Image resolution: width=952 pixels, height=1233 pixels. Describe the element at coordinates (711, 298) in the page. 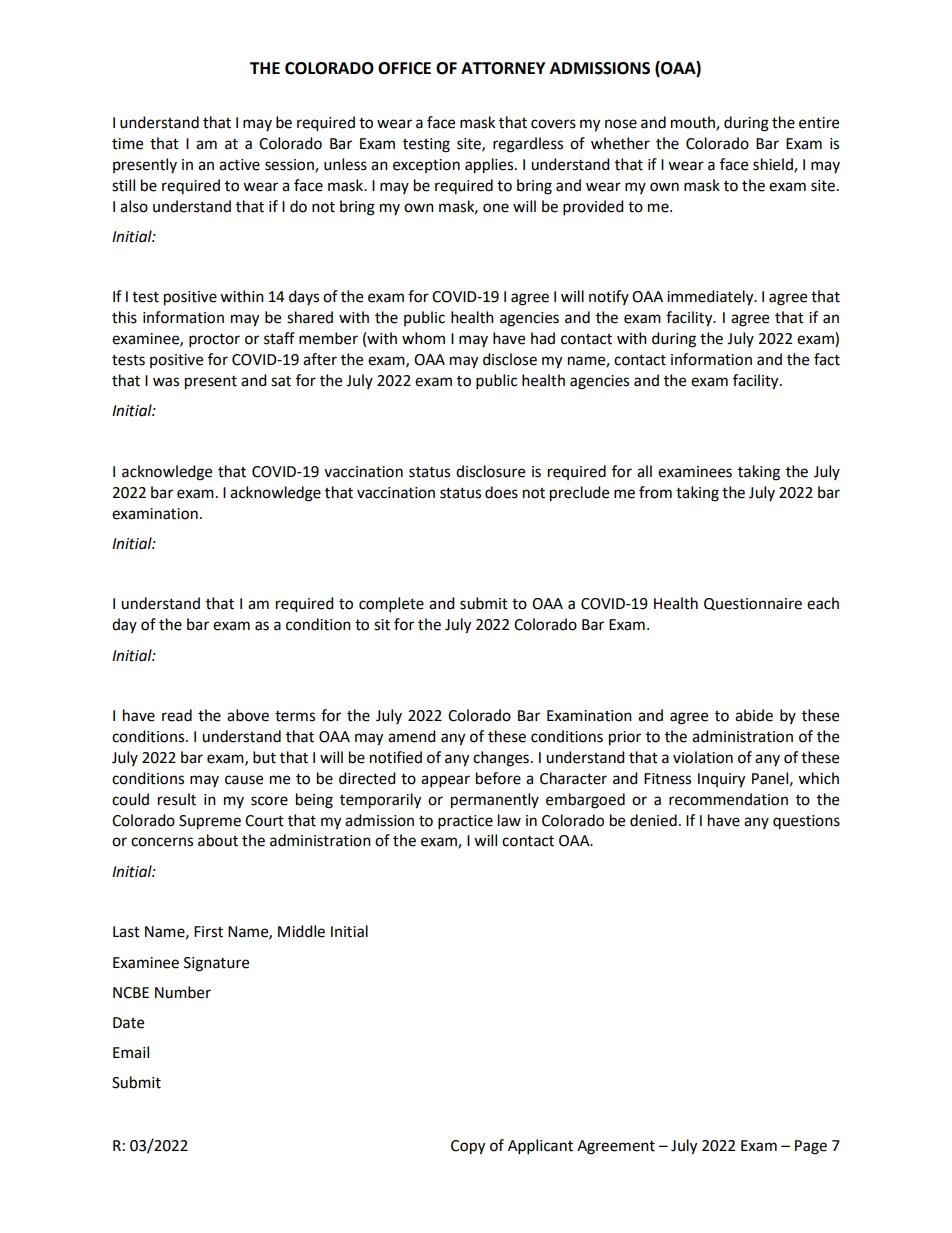

I see `immediately` at that location.
